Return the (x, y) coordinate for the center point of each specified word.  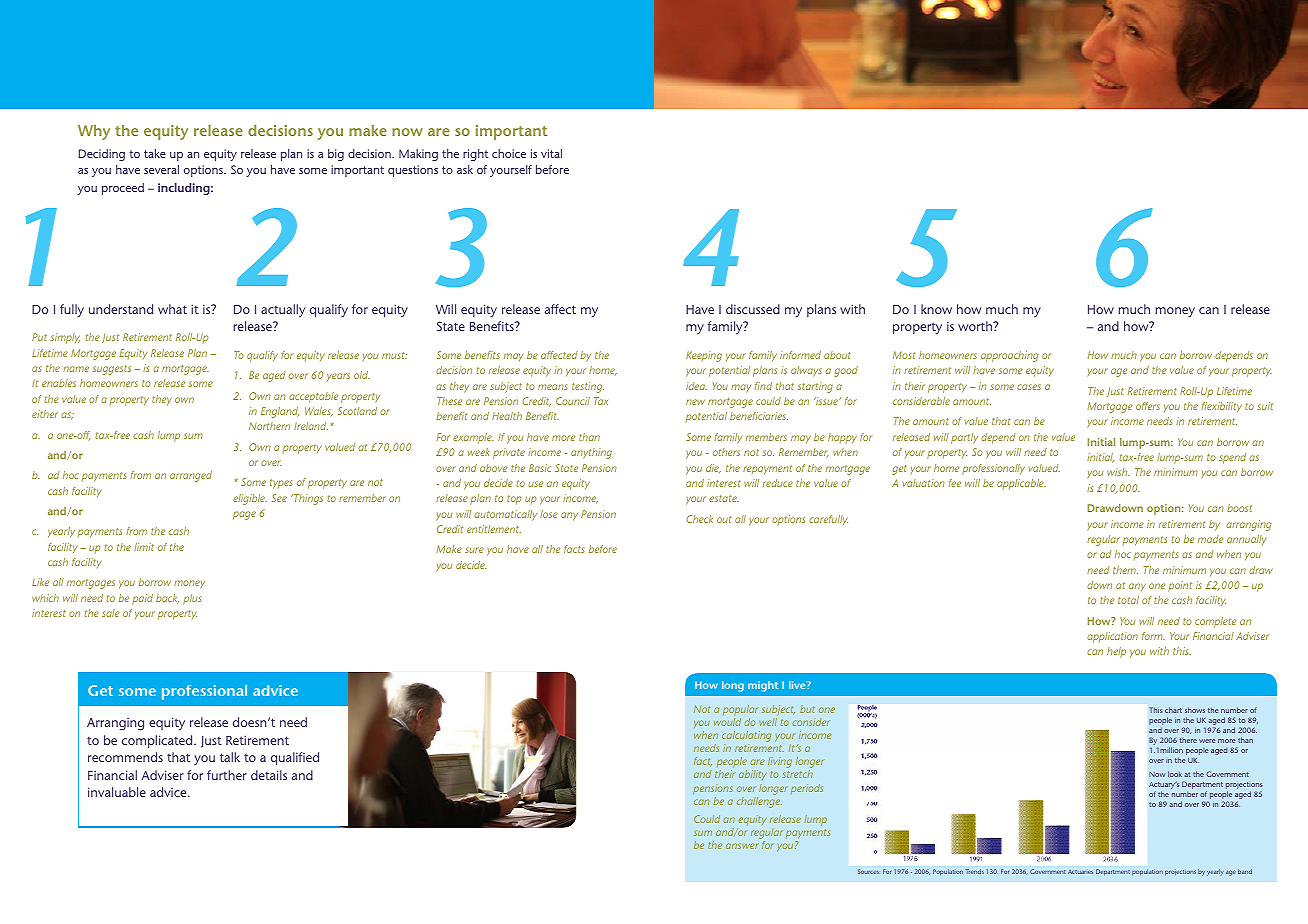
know (936, 309)
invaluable (117, 792)
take (155, 153)
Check (699, 519)
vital (551, 153)
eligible (250, 499)
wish (1118, 472)
